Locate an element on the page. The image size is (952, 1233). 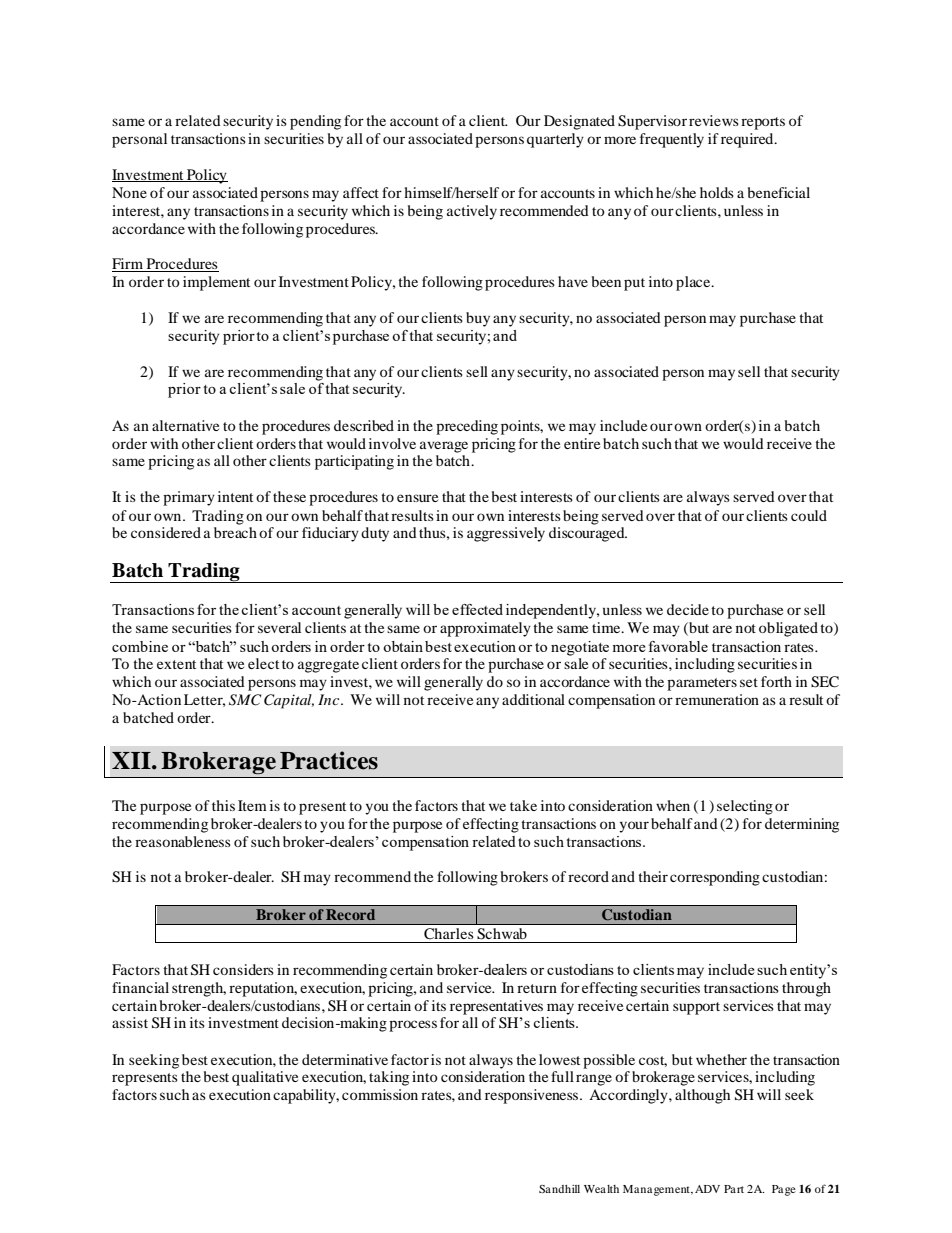
qualitative is located at coordinates (265, 1078).
